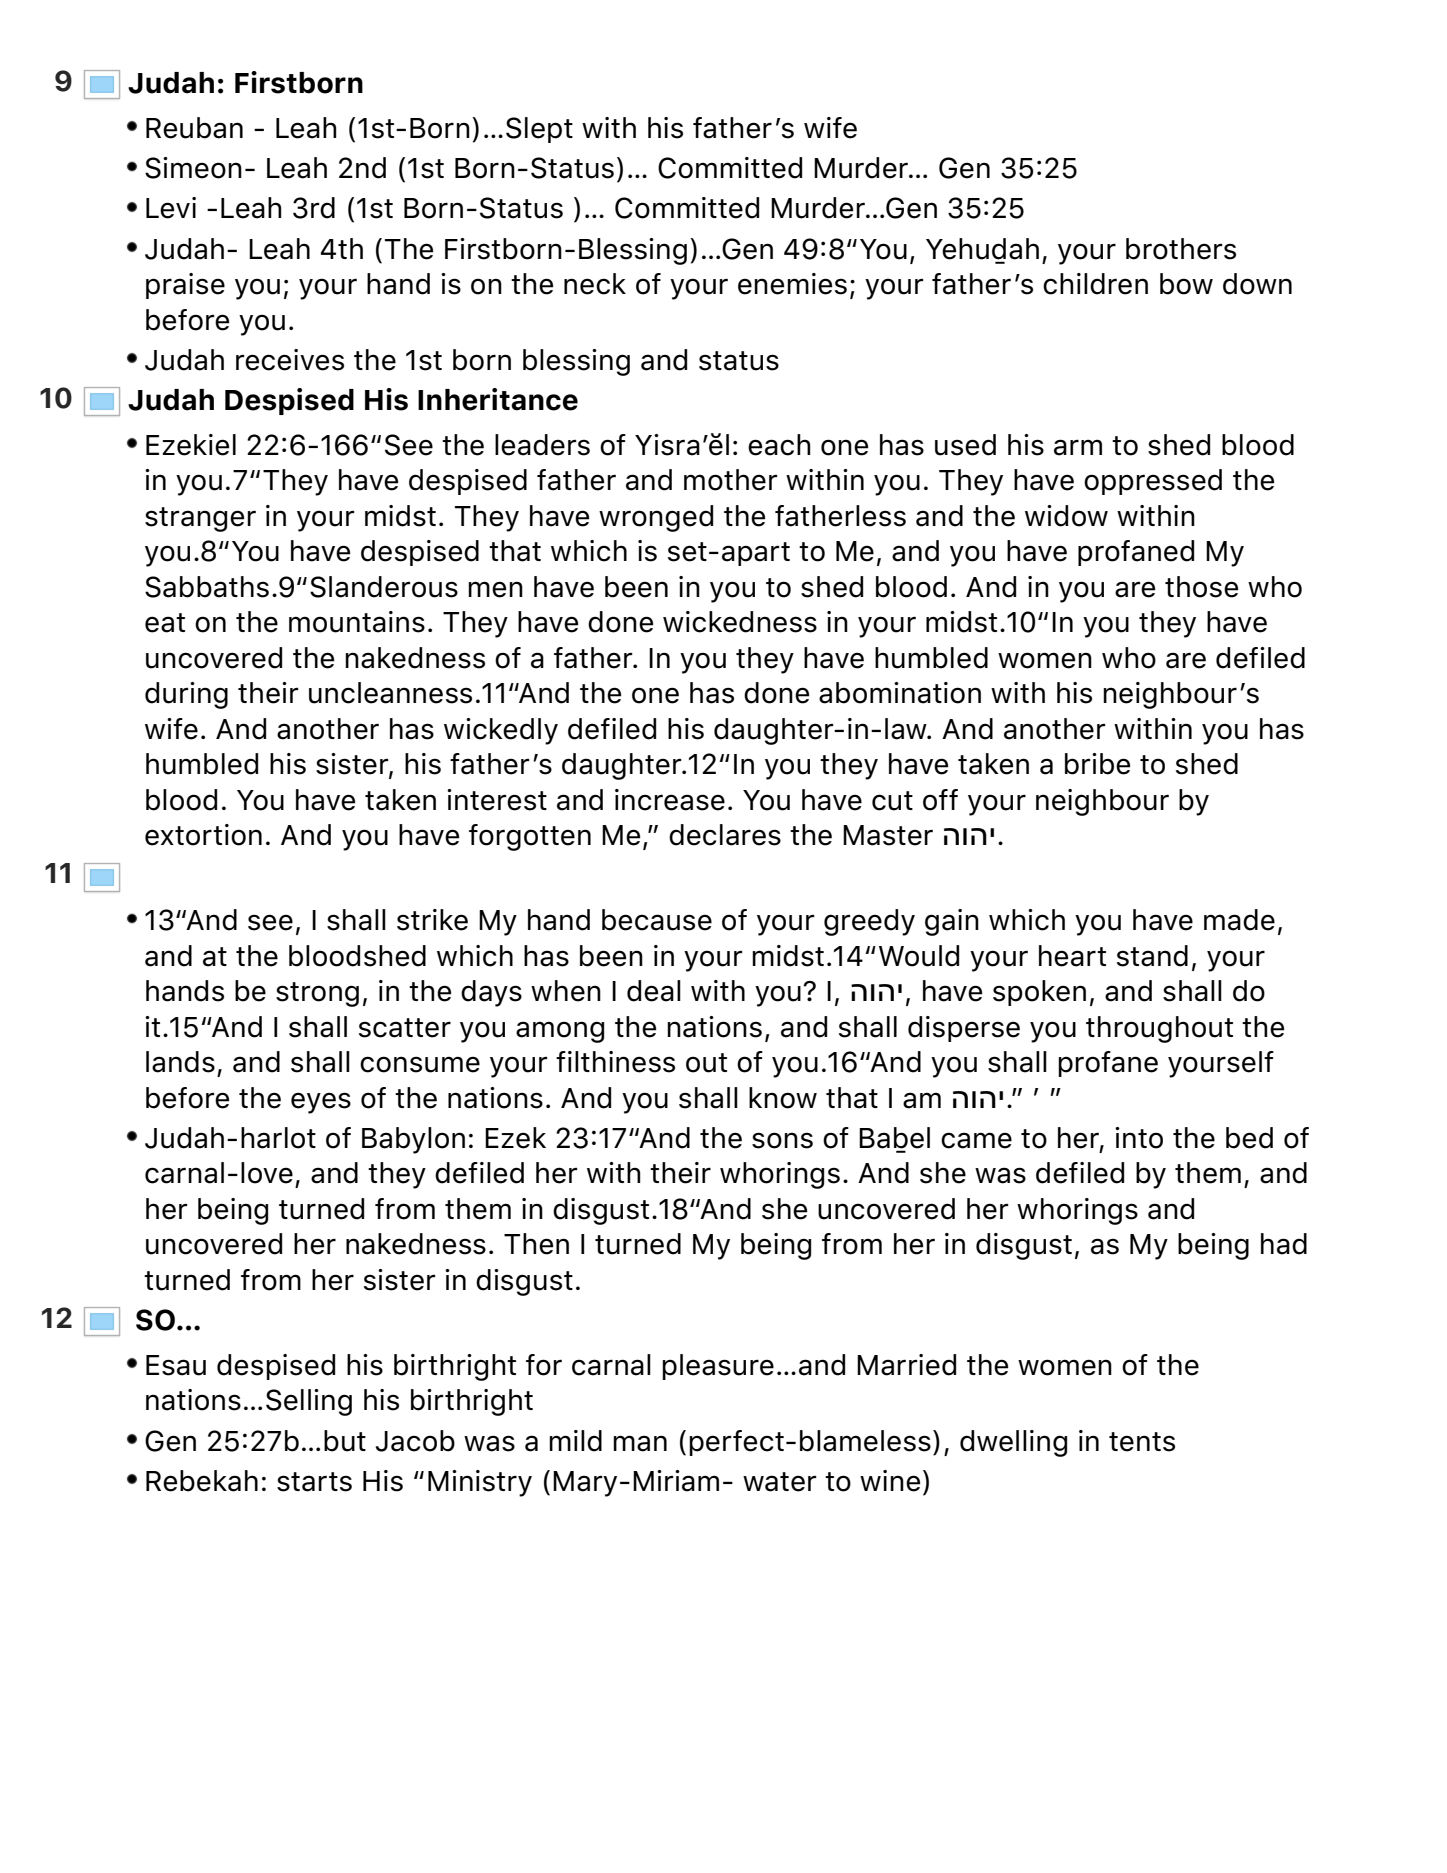  Describe the element at coordinates (185, 286) in the screenshot. I see `praise` at that location.
